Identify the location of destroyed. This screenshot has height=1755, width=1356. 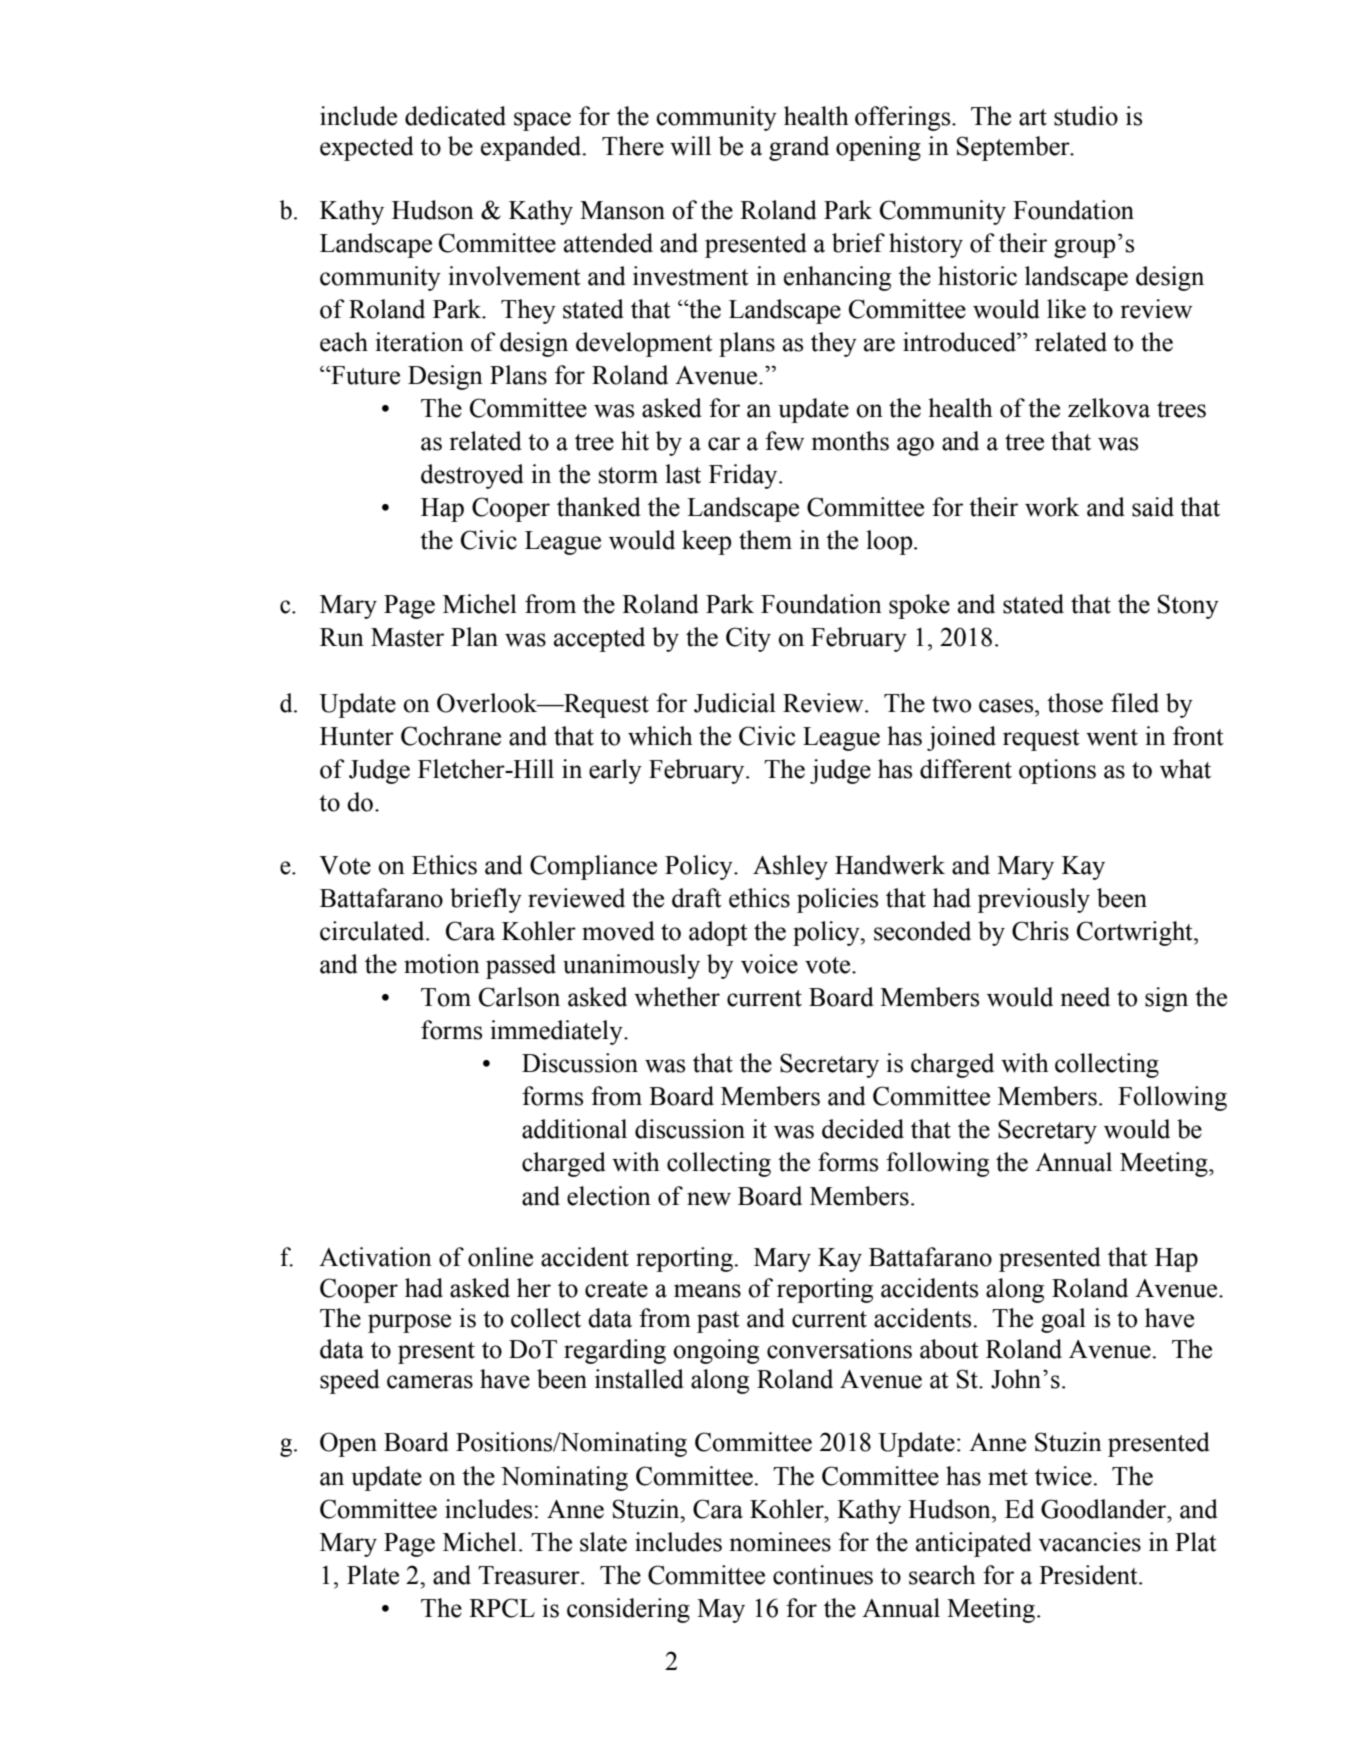
(472, 476).
